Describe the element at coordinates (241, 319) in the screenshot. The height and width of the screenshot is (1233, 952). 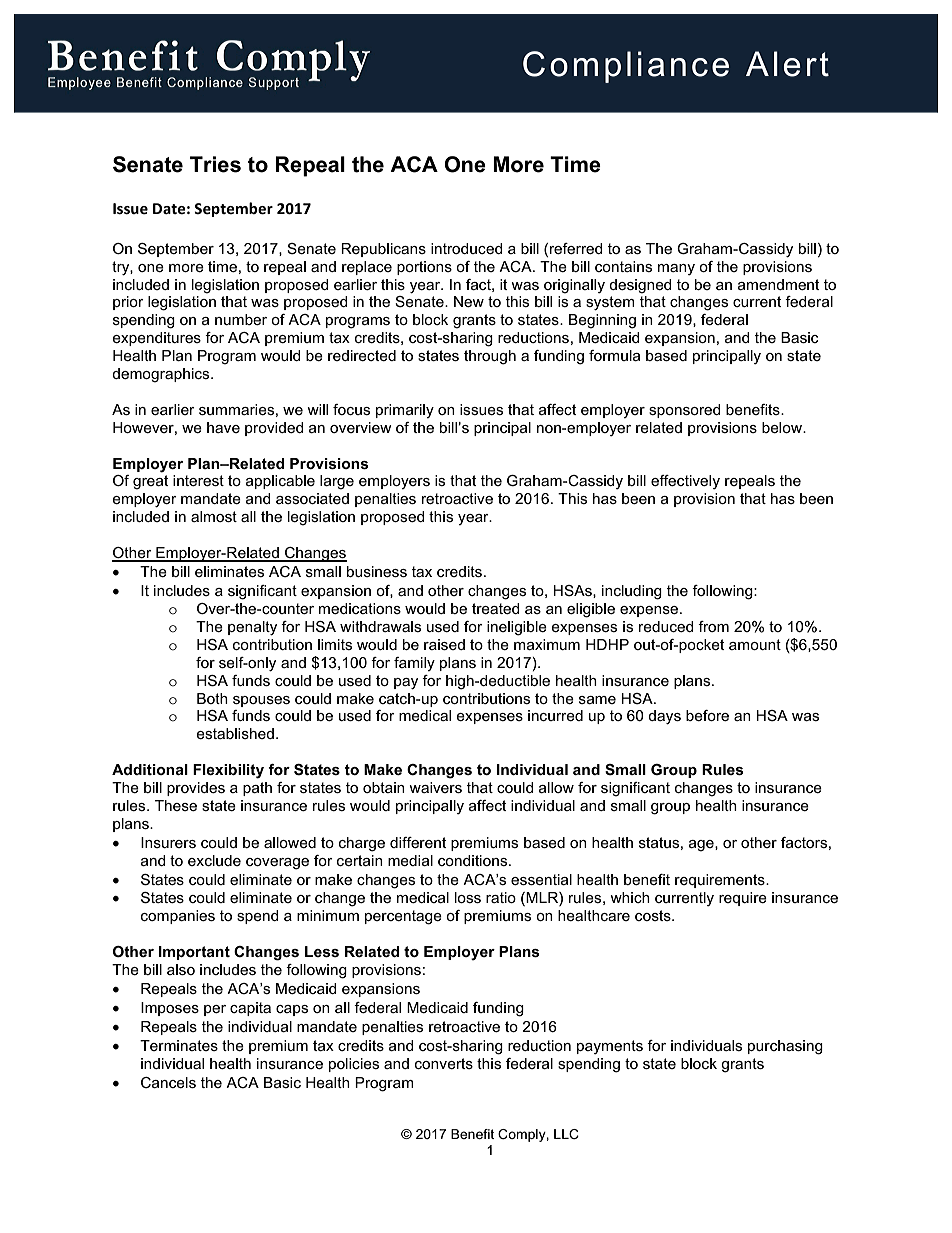
I see `number` at that location.
